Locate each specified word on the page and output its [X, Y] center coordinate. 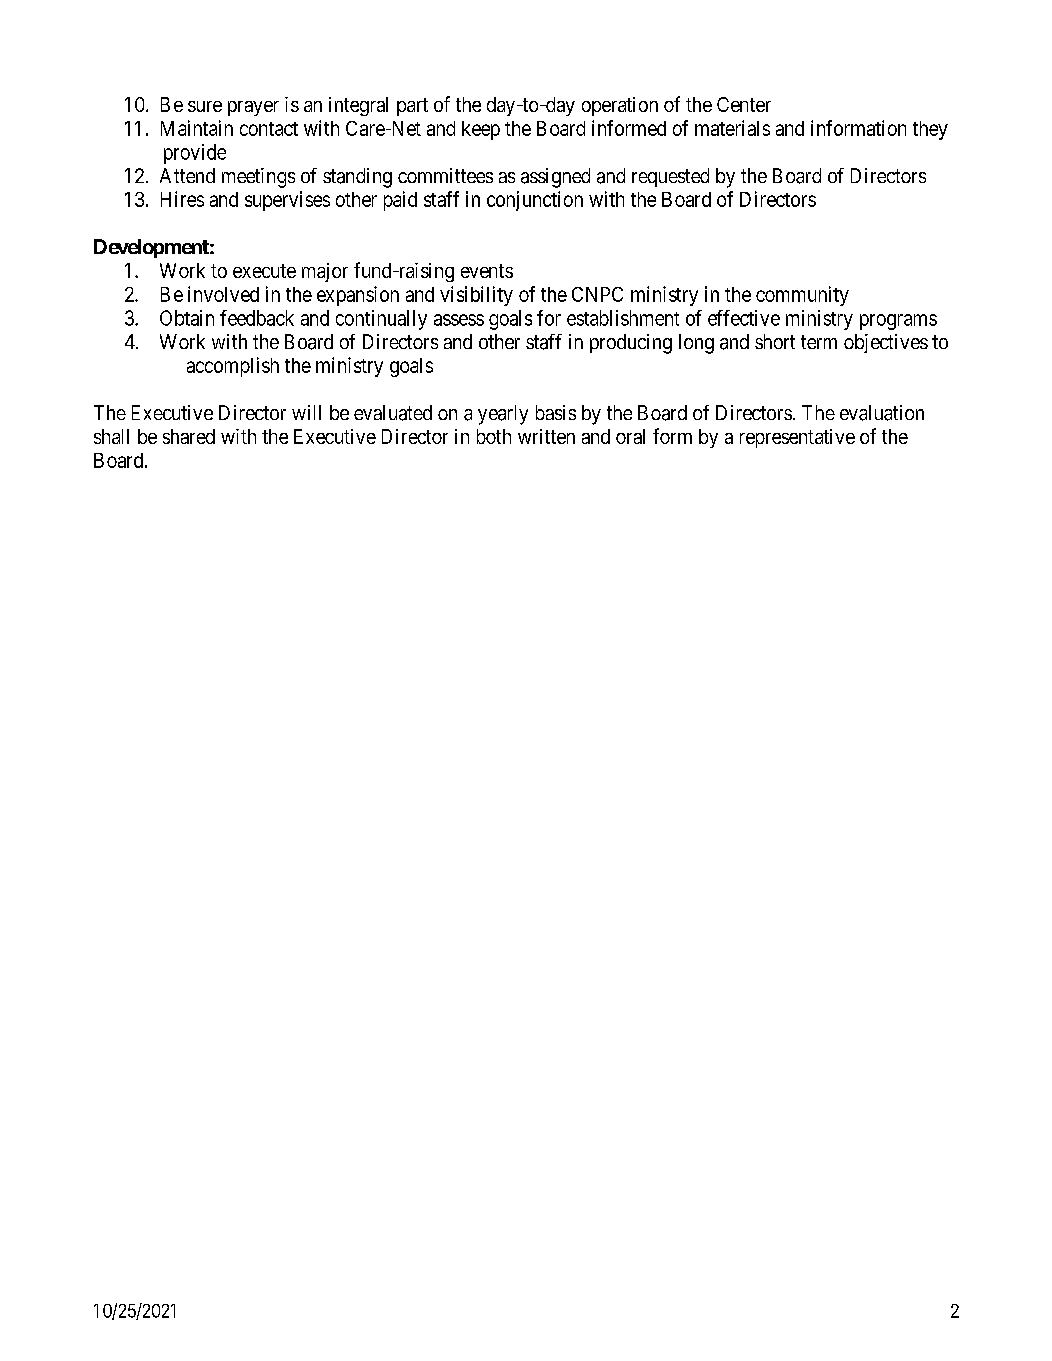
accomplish [233, 367]
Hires [182, 199]
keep [481, 130]
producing [631, 344]
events [487, 271]
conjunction [535, 201]
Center [744, 104]
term [819, 342]
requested [670, 177]
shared [189, 436]
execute [264, 271]
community [802, 296]
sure [205, 106]
